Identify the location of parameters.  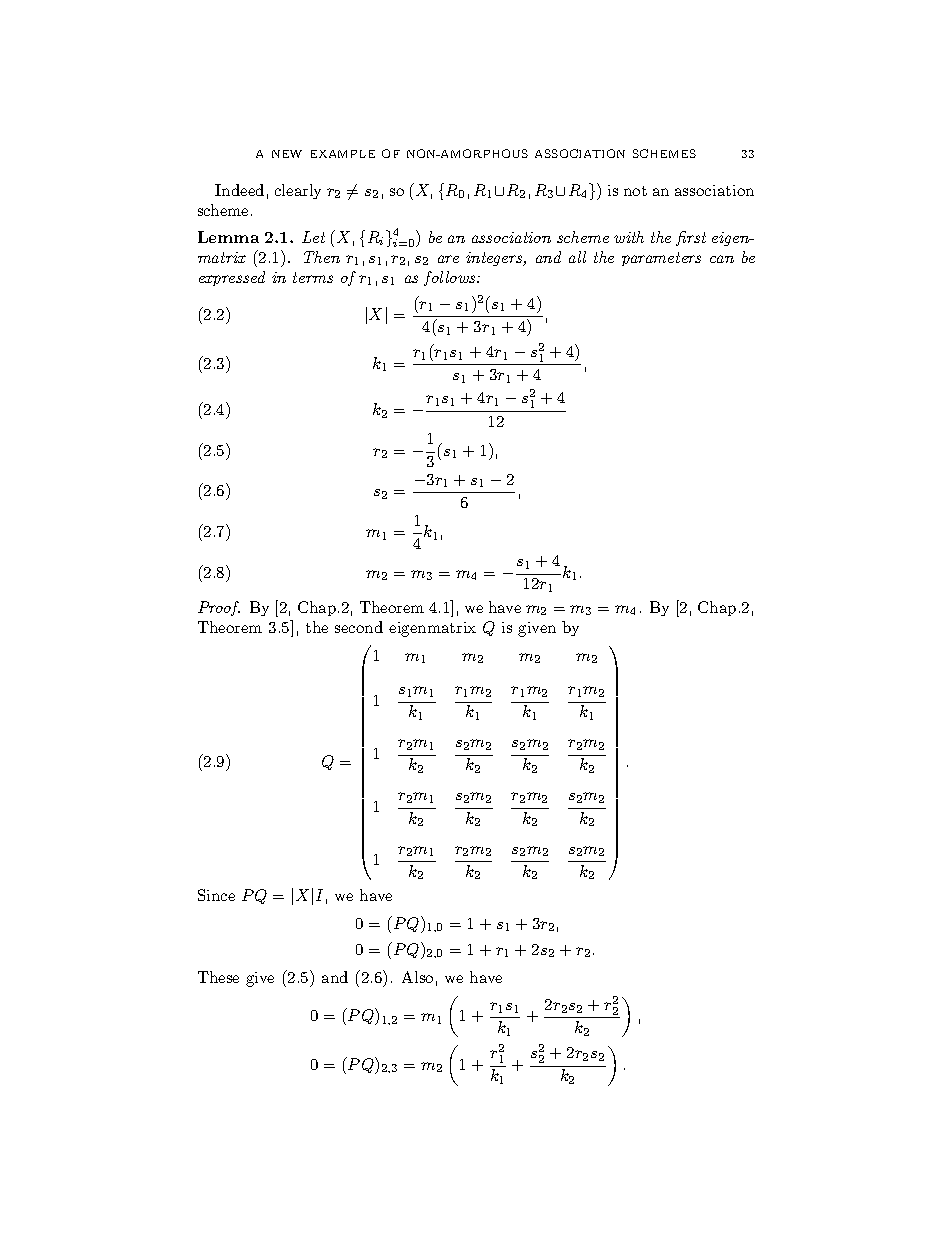
(661, 259).
